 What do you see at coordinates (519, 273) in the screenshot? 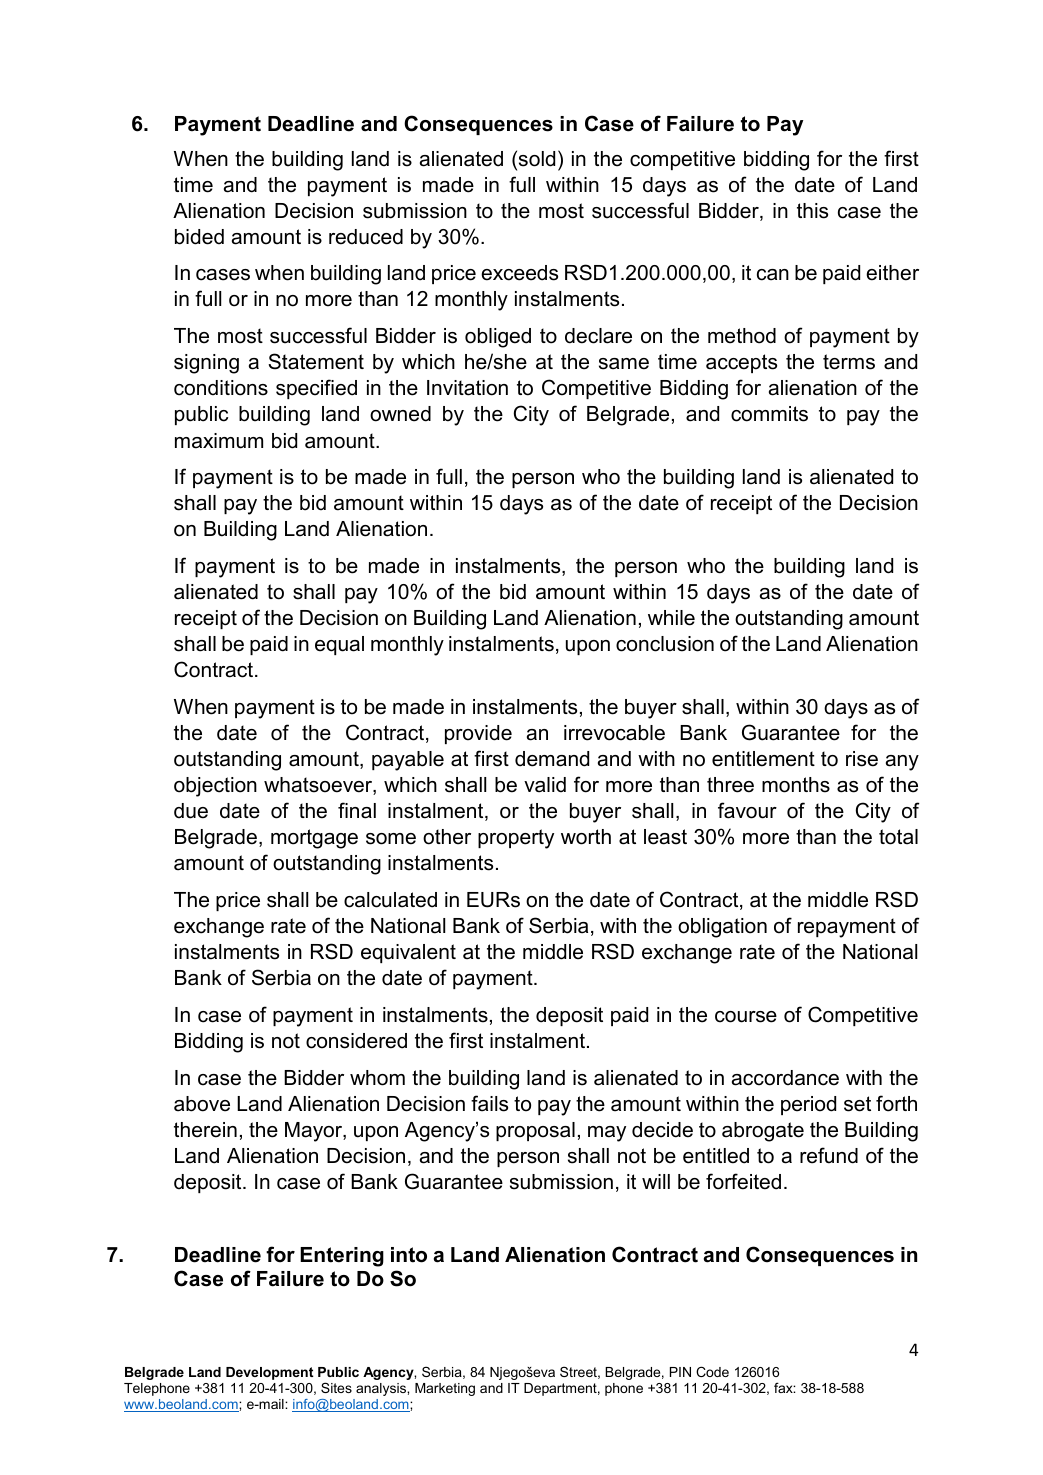
I see `exceeds` at bounding box center [519, 273].
